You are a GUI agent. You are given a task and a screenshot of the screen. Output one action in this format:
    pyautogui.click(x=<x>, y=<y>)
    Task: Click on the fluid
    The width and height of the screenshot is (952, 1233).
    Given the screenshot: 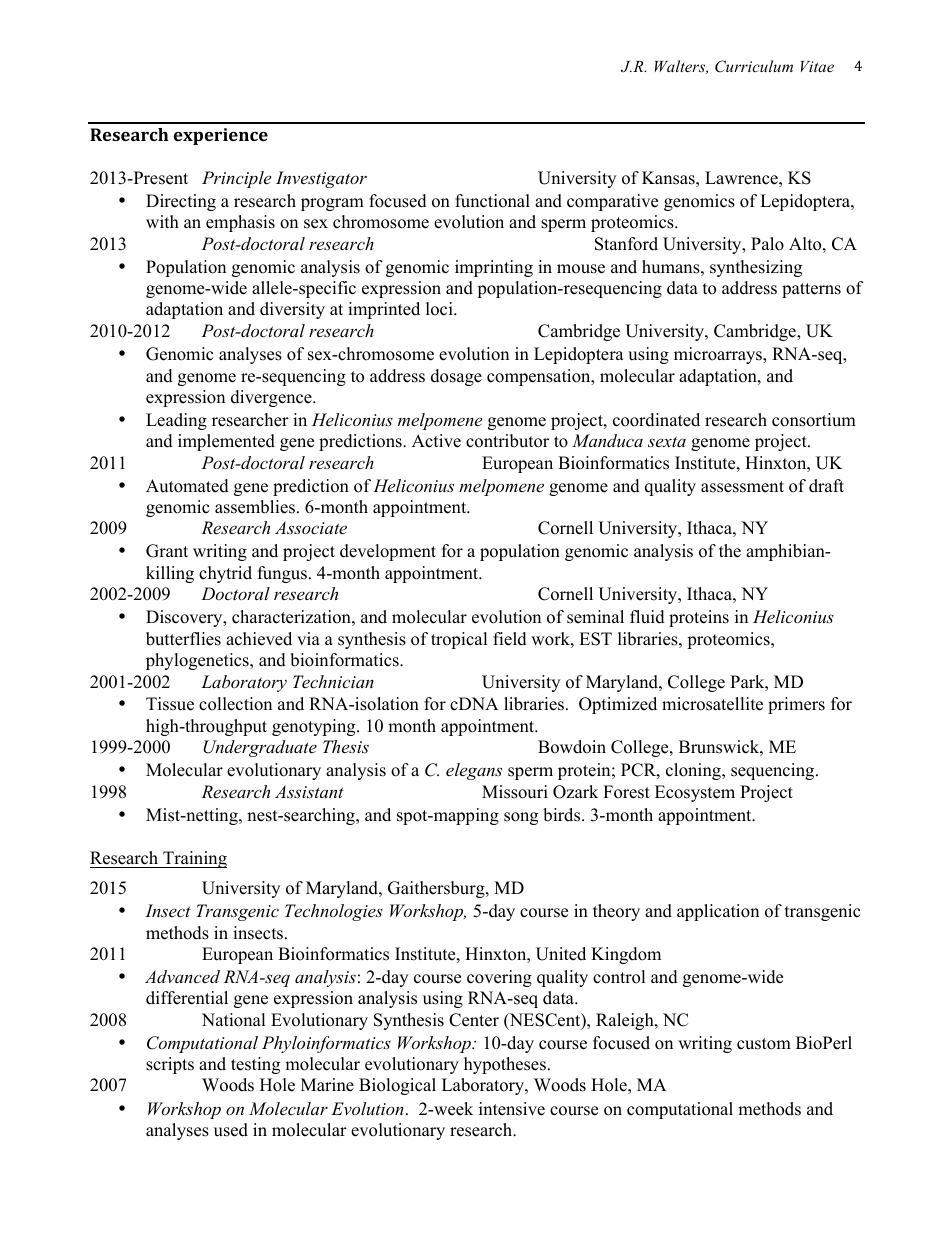 What is the action you would take?
    pyautogui.click(x=647, y=617)
